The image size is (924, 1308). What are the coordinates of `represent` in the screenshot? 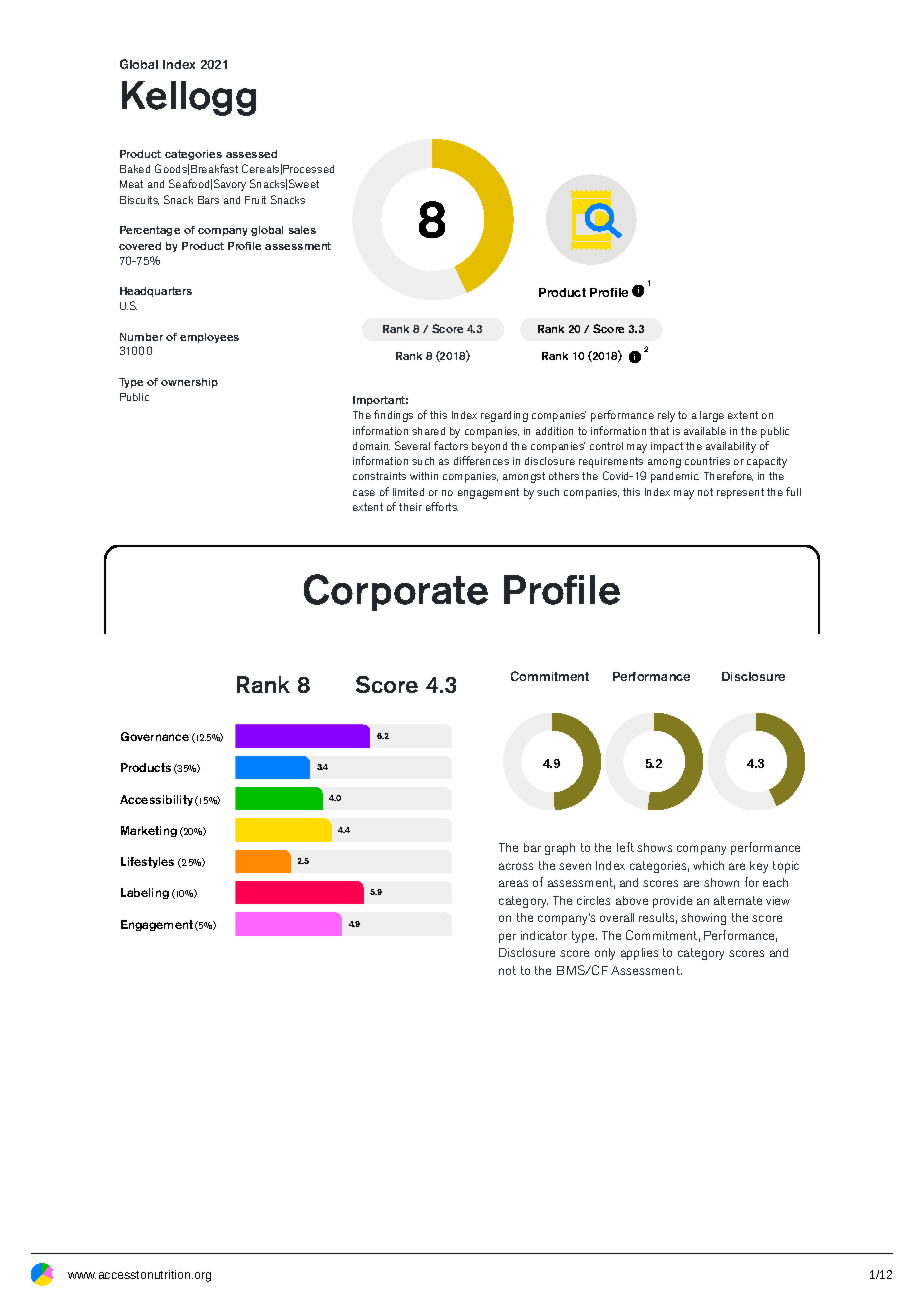 It's located at (740, 493).
